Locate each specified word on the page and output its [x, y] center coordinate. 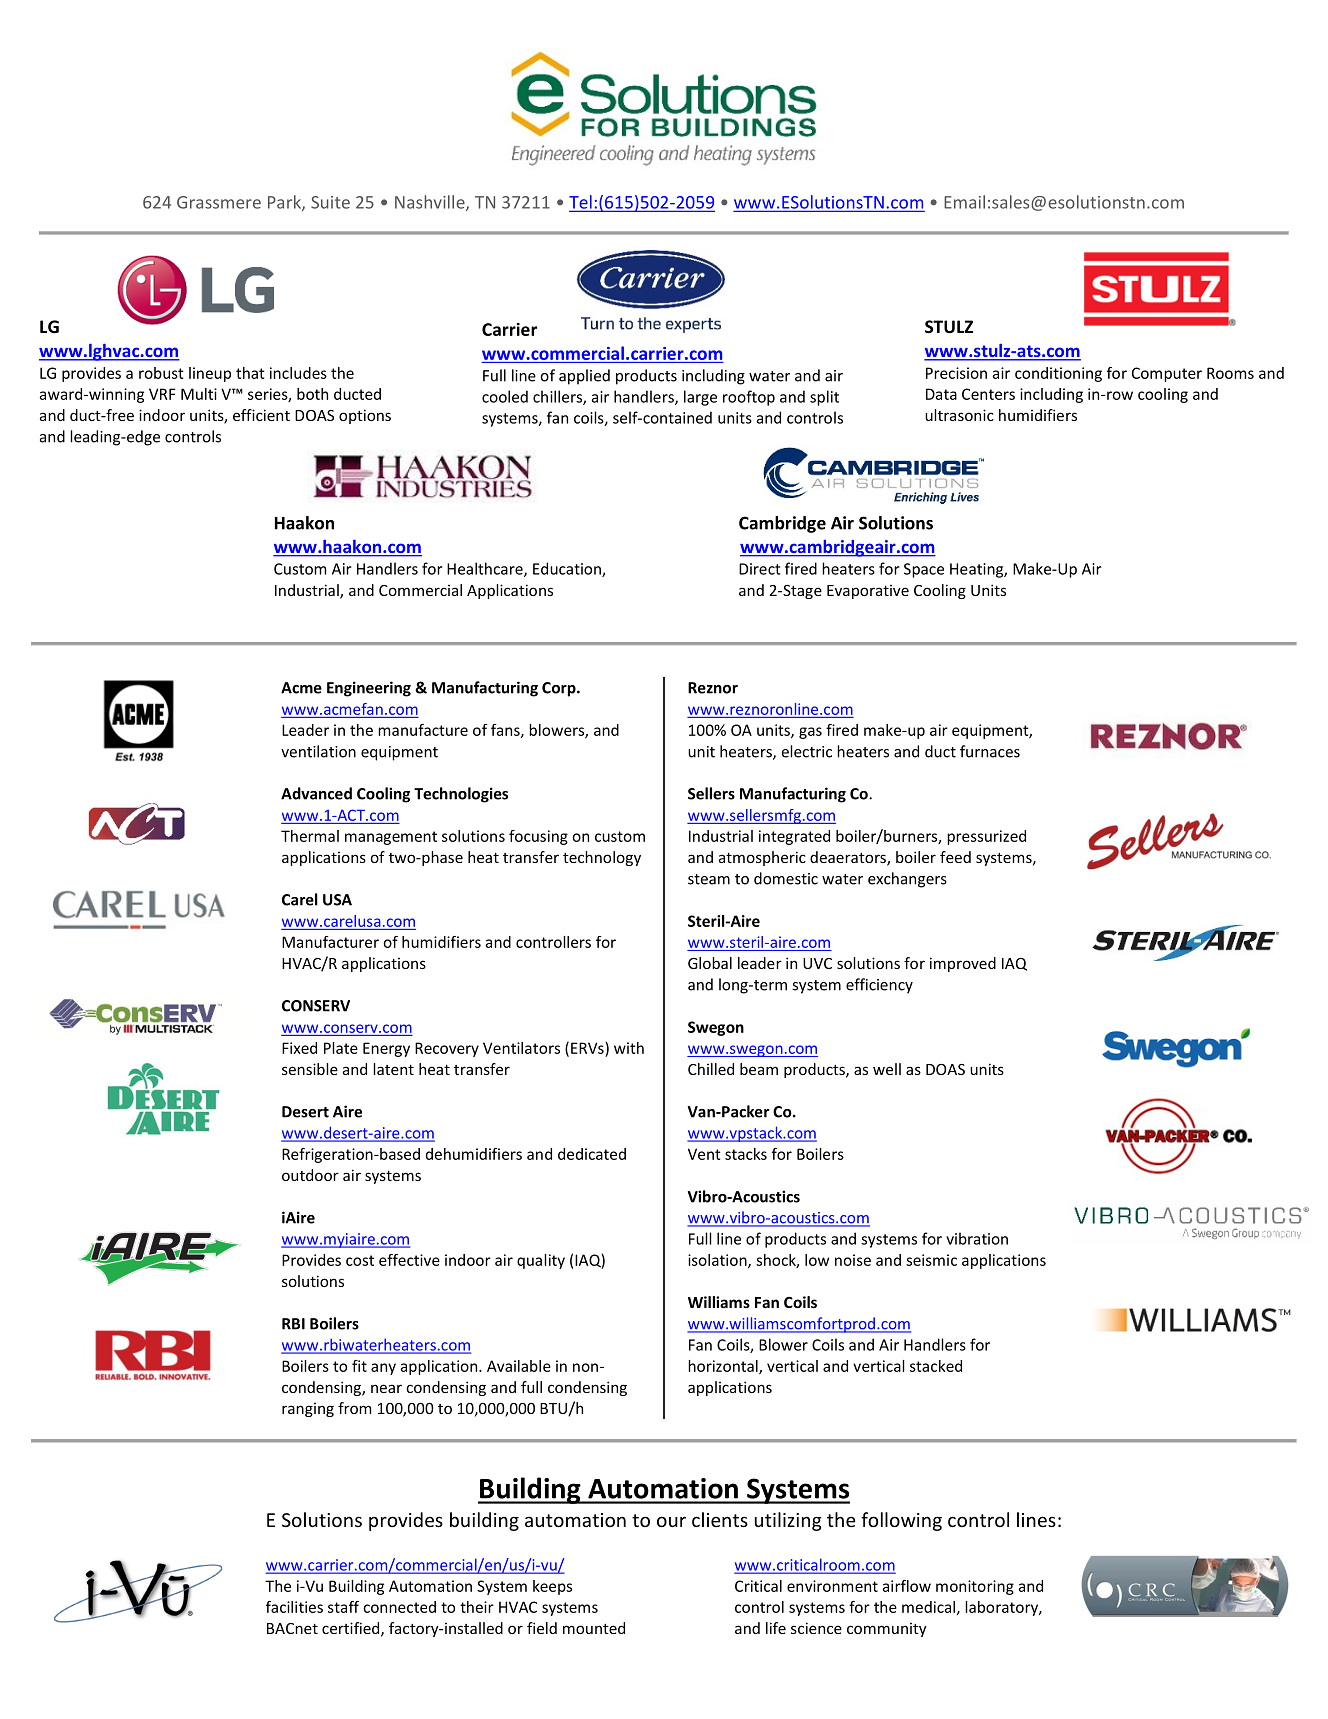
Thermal [310, 836]
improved [963, 964]
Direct [760, 569]
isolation [718, 1261]
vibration [977, 1238]
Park [285, 203]
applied [584, 377]
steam [709, 879]
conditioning [1058, 374]
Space [924, 570]
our [671, 1521]
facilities [294, 1607]
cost [360, 1260]
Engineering [369, 689]
